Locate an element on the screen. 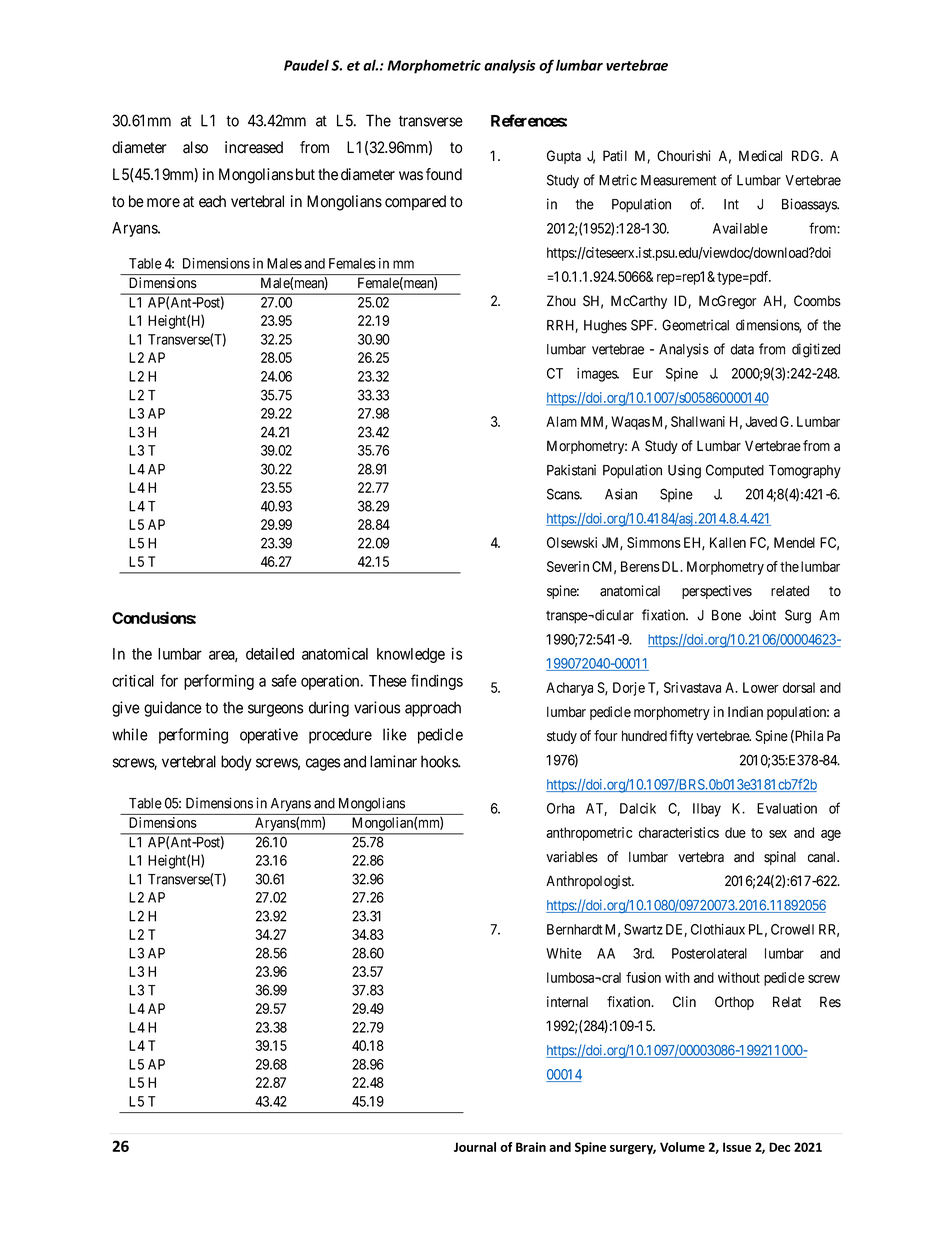 This screenshot has height=1233, width=952. Journal is located at coordinates (475, 1147).
